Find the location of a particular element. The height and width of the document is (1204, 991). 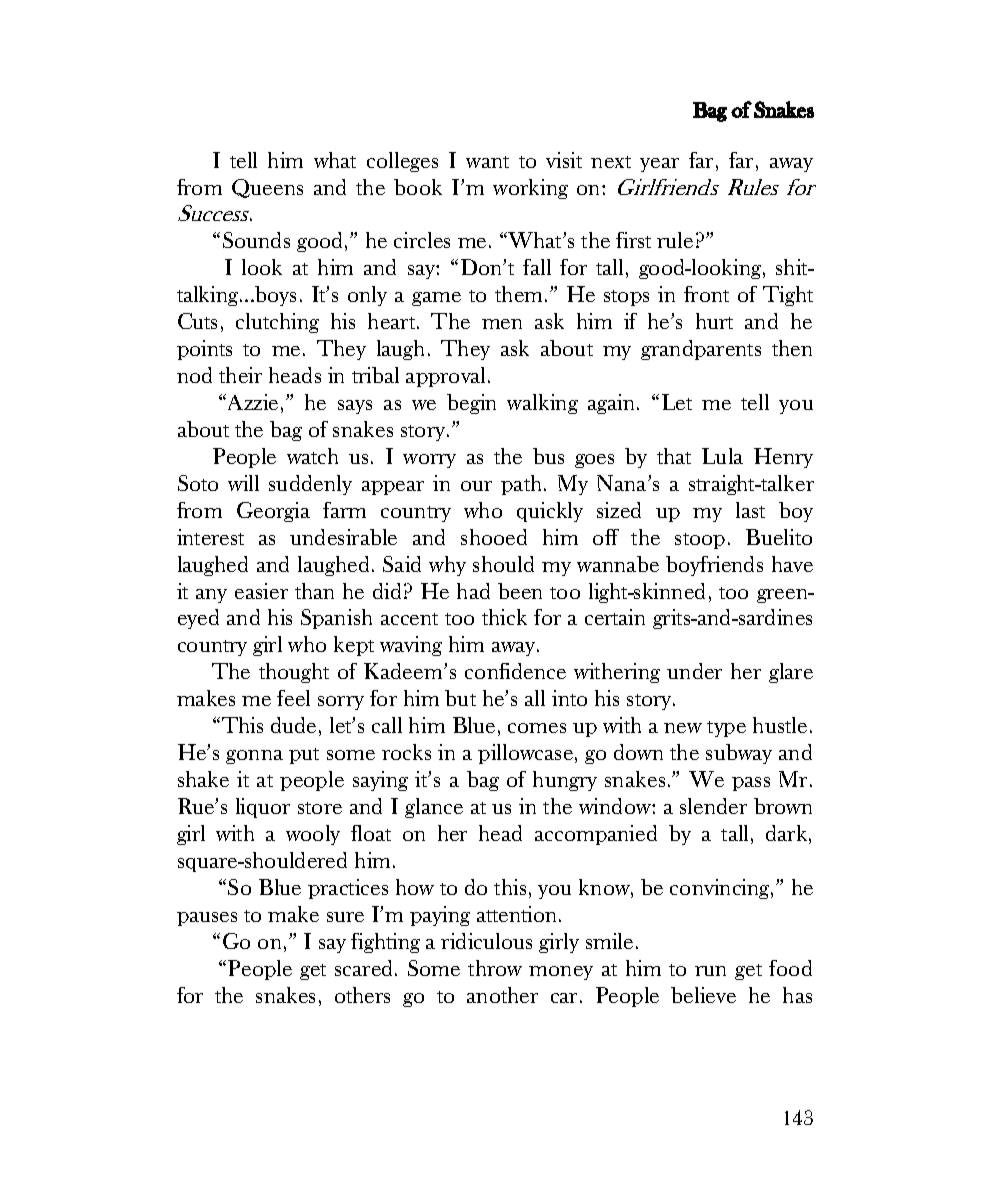

Queens is located at coordinates (267, 188).
